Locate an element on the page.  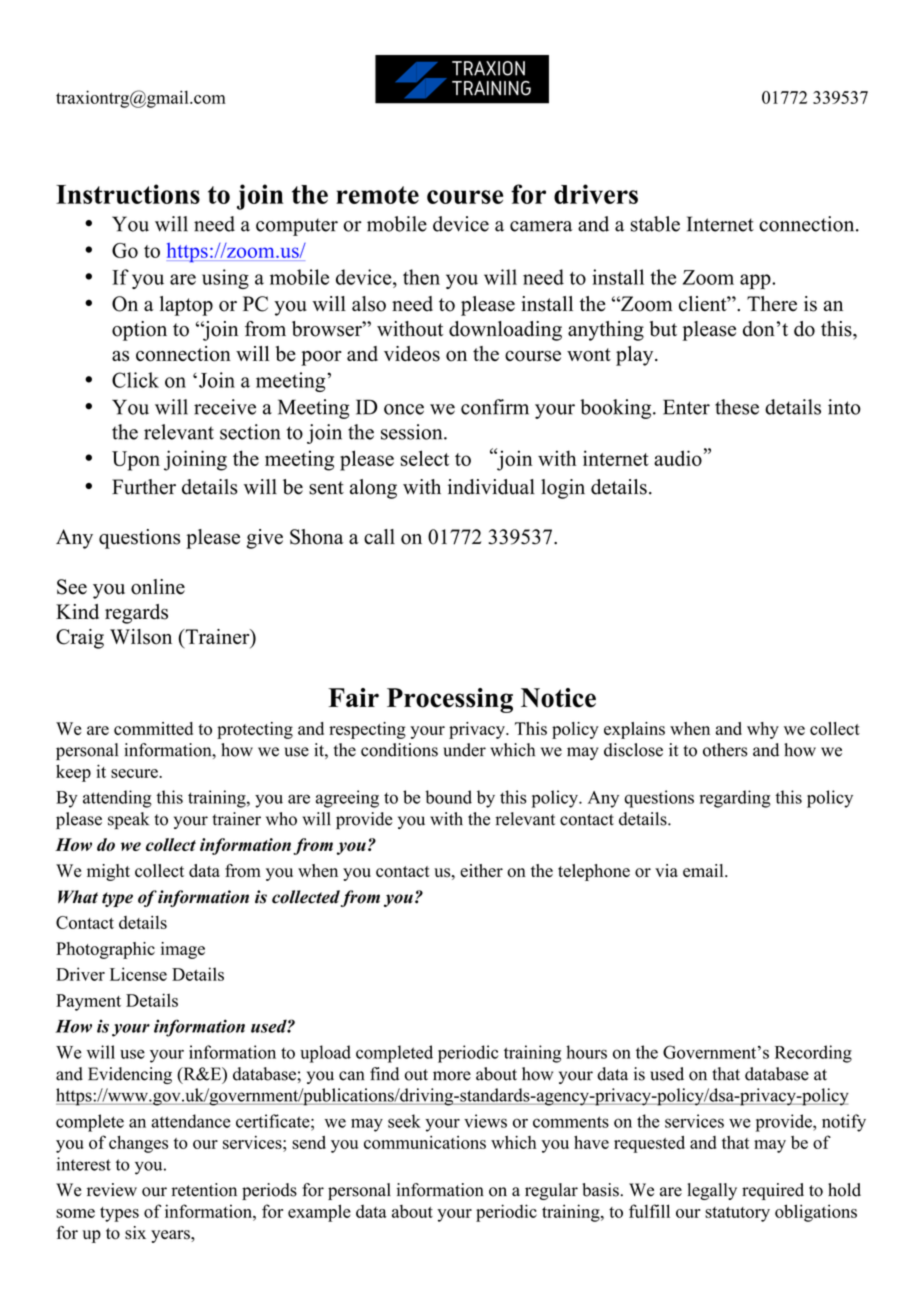
might is located at coordinates (108, 872).
